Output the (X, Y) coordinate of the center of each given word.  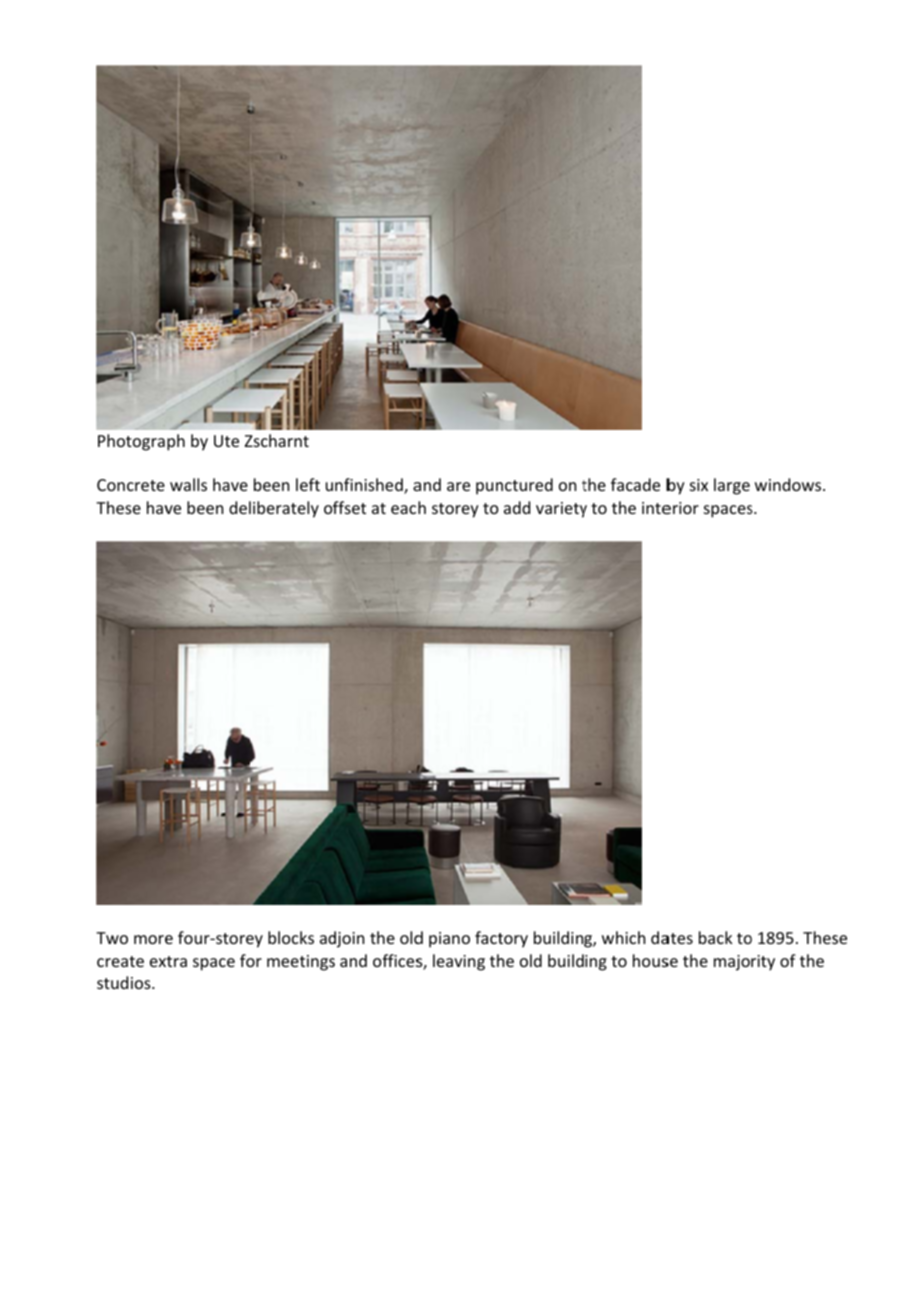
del (240, 507)
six (699, 485)
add (517, 507)
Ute (226, 441)
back (716, 937)
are (458, 486)
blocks (291, 937)
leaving (459, 962)
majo (732, 963)
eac (403, 509)
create (120, 961)
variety (561, 510)
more (153, 939)
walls (188, 484)
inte (656, 508)
